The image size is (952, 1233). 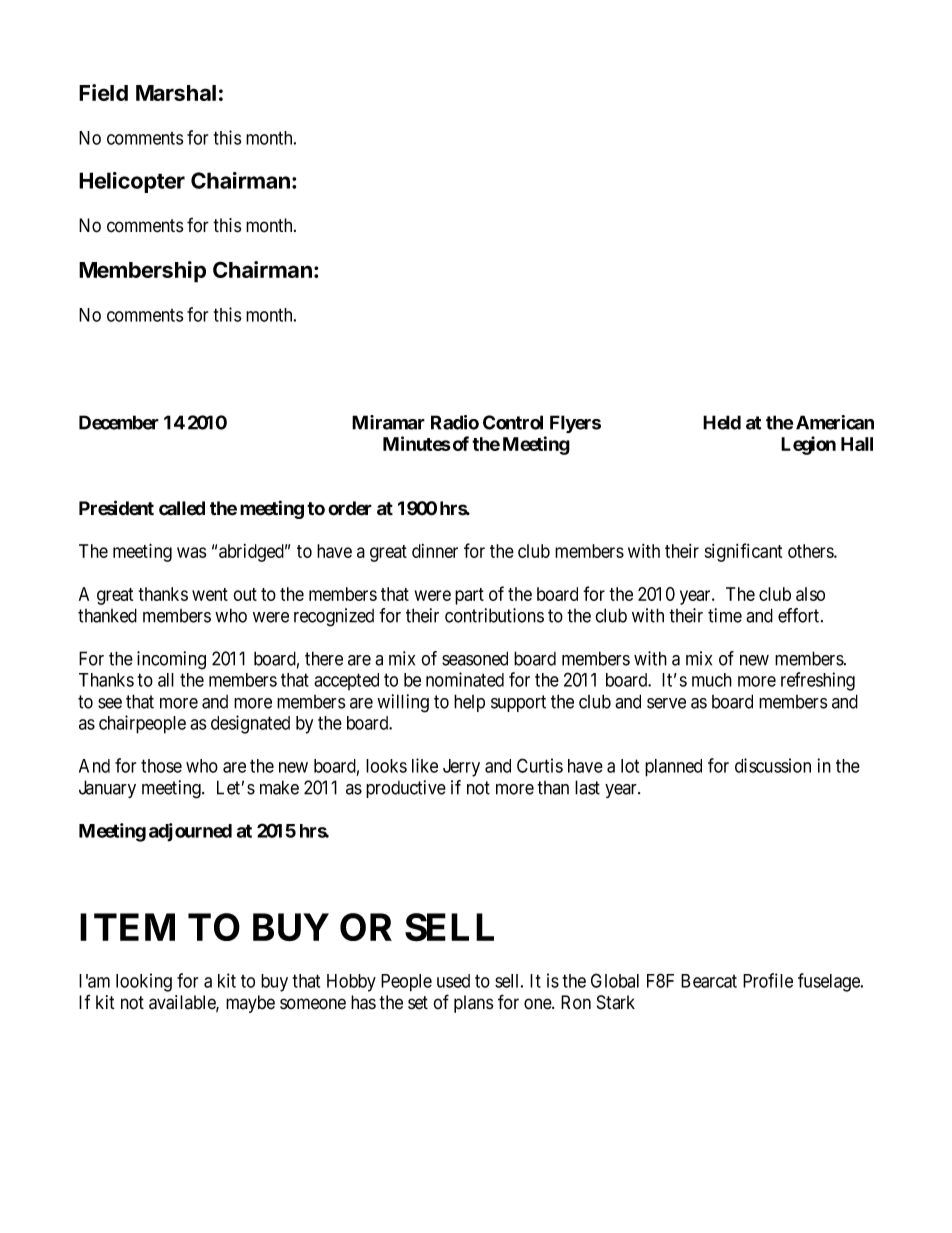 What do you see at coordinates (119, 422) in the image?
I see `December` at bounding box center [119, 422].
